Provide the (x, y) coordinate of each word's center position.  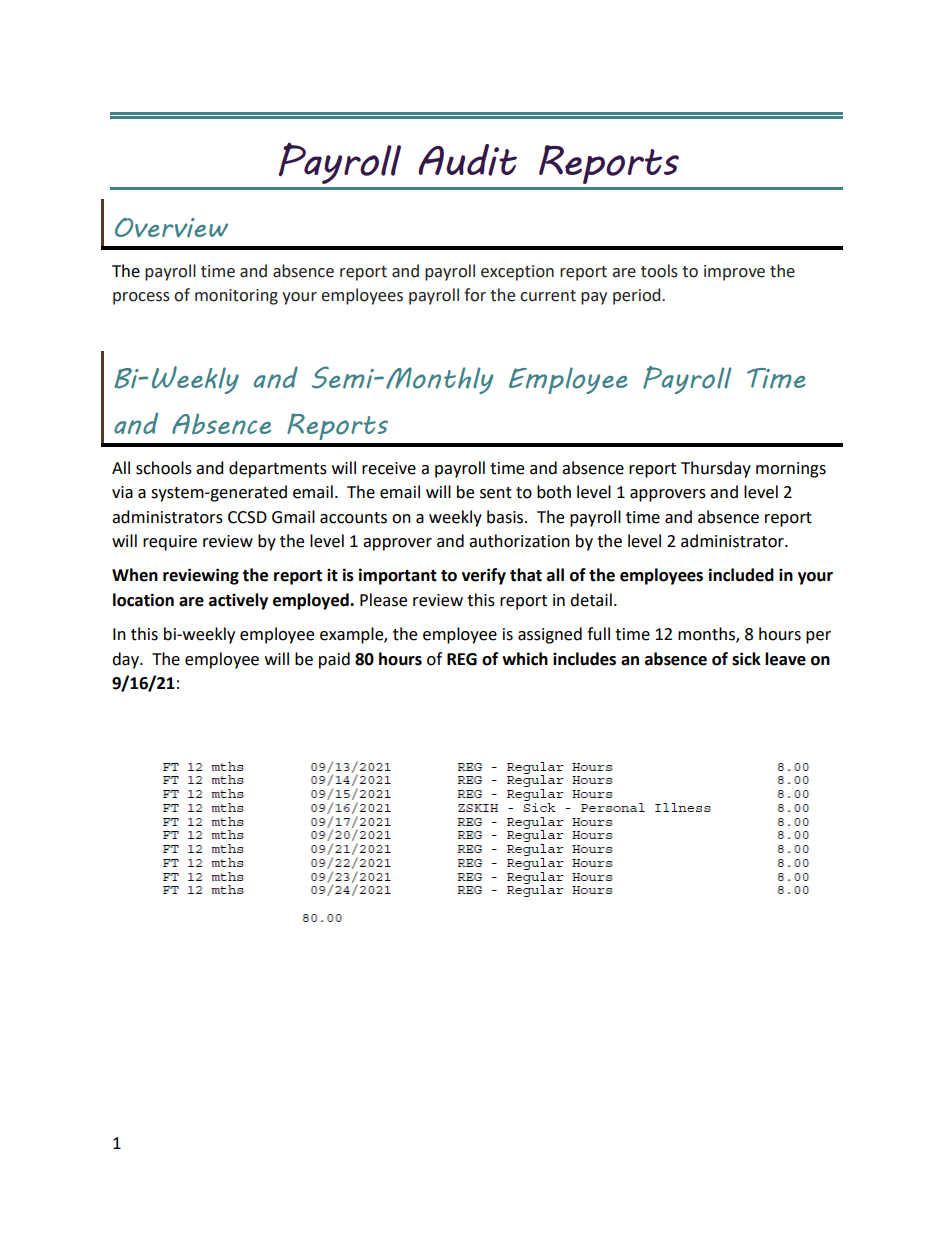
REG (462, 659)
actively (238, 601)
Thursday (716, 469)
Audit (468, 160)
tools (659, 271)
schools (164, 468)
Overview (171, 228)
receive (389, 468)
